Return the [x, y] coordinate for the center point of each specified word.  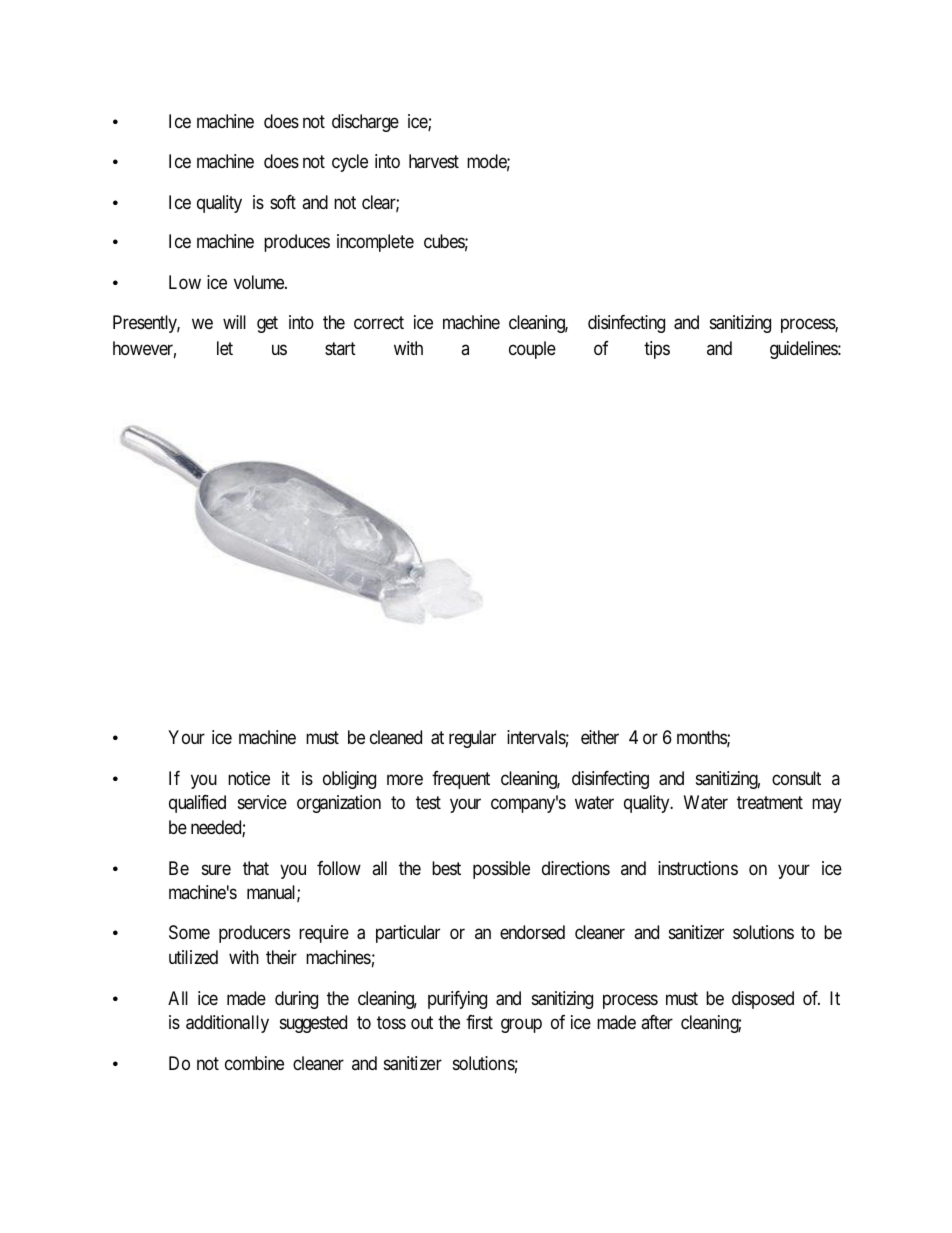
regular [472, 739]
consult [796, 778]
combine [254, 1063]
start [340, 348]
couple [532, 350]
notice [249, 778]
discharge [365, 123]
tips [657, 350]
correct [379, 322]
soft [283, 202]
